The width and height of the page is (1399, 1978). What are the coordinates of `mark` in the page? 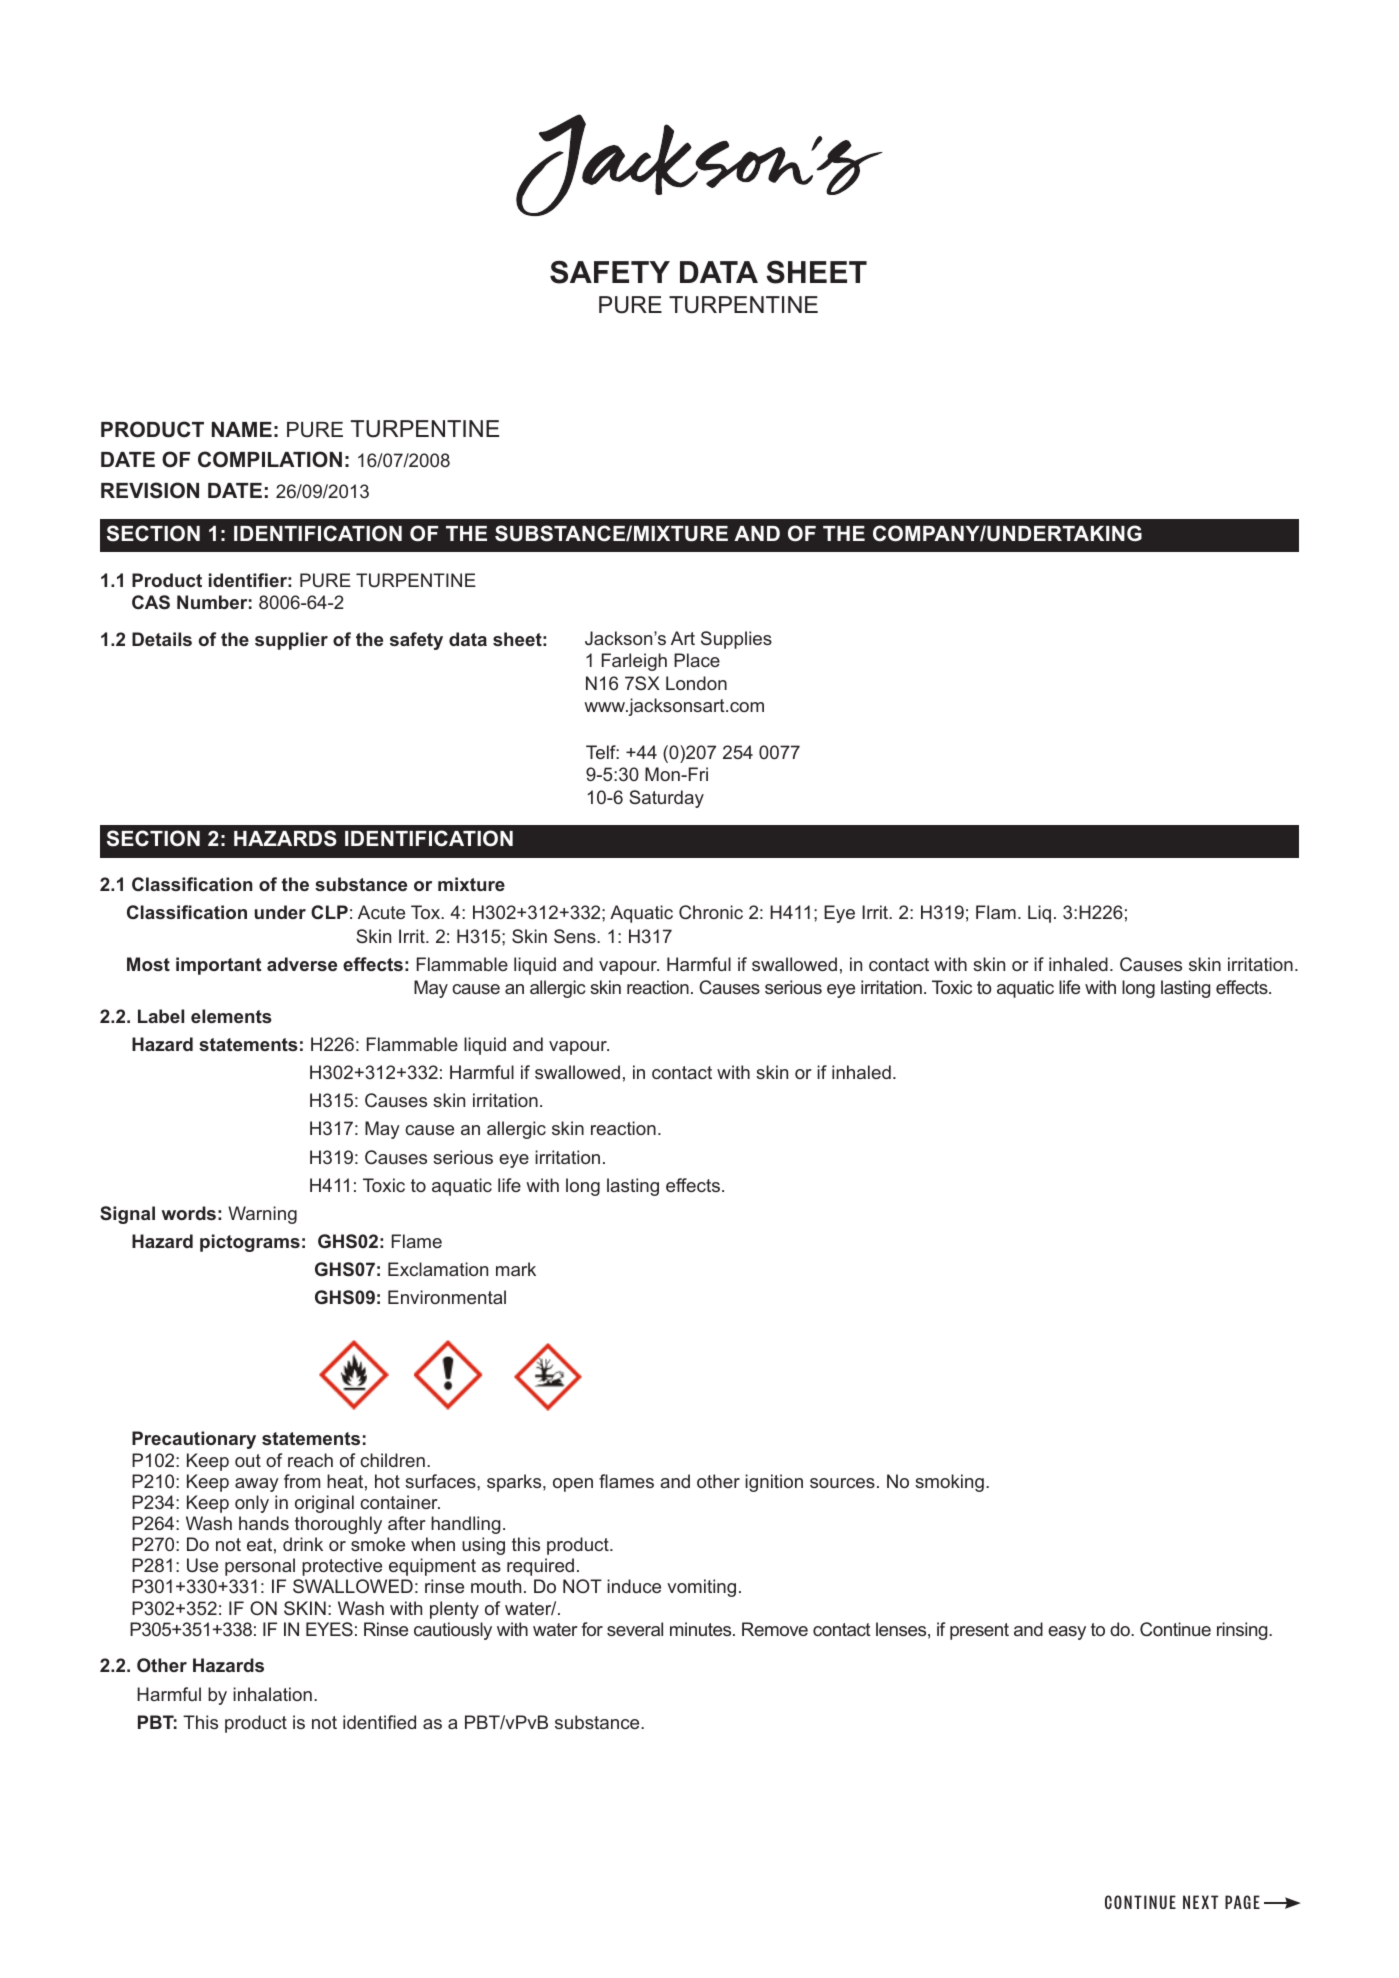 It's located at (516, 1269).
